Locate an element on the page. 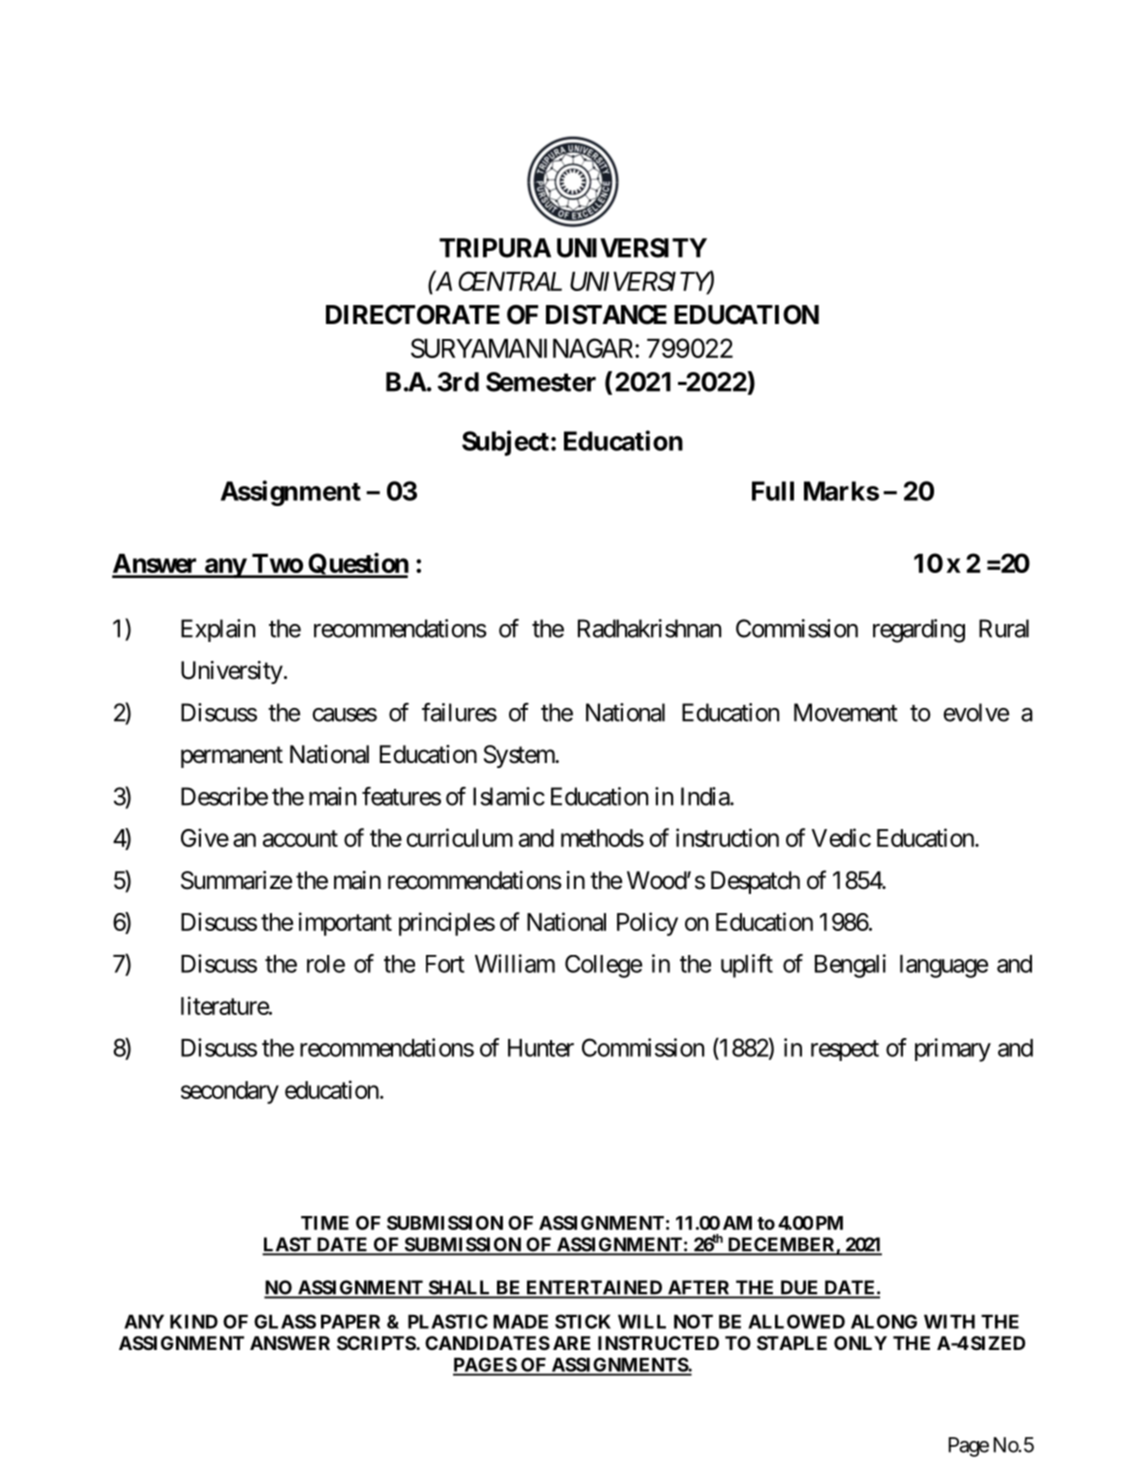 This image has width=1145, height=1481. CENTRAL is located at coordinates (510, 281).
